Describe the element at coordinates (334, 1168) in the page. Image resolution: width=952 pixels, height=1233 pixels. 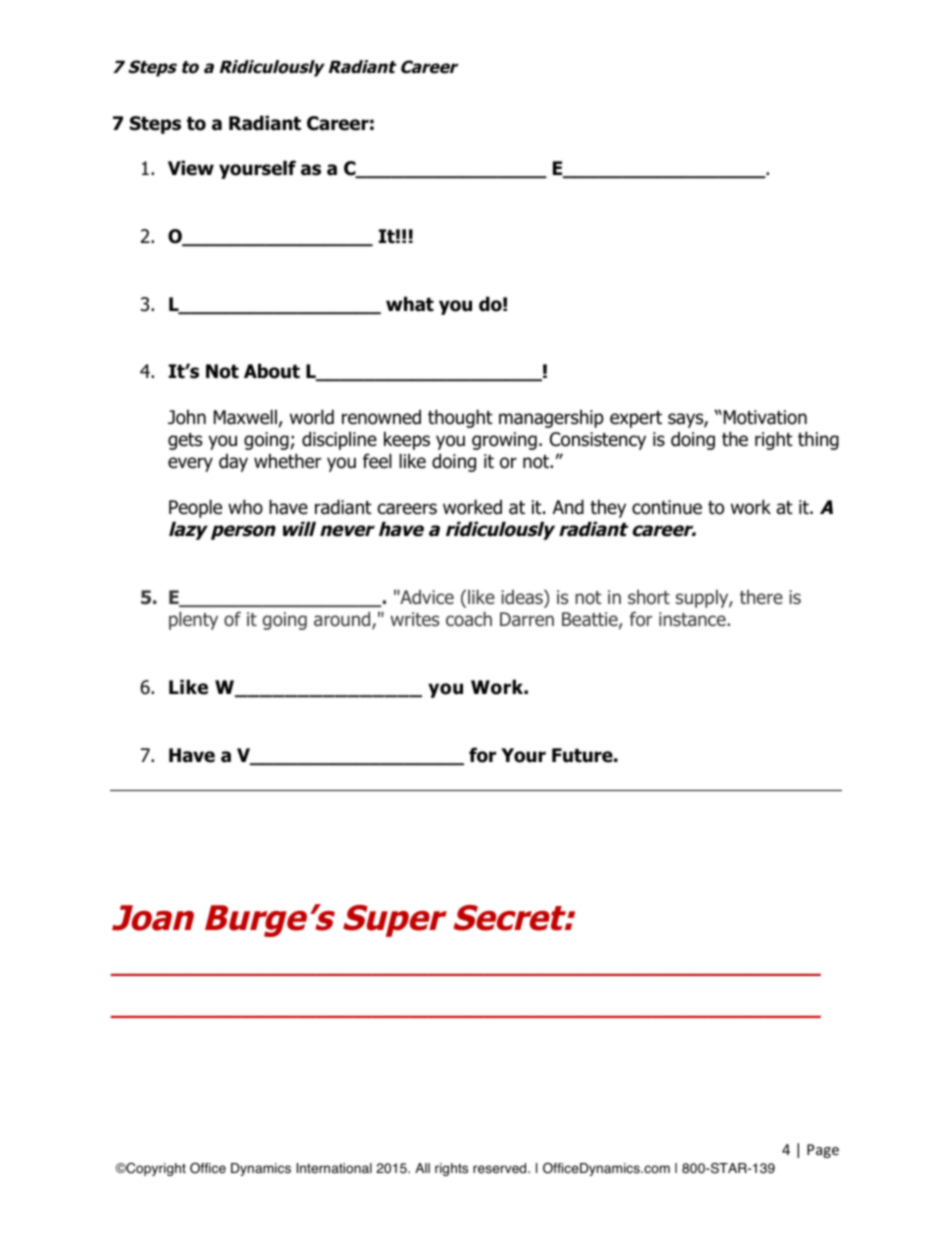
I see `International` at that location.
